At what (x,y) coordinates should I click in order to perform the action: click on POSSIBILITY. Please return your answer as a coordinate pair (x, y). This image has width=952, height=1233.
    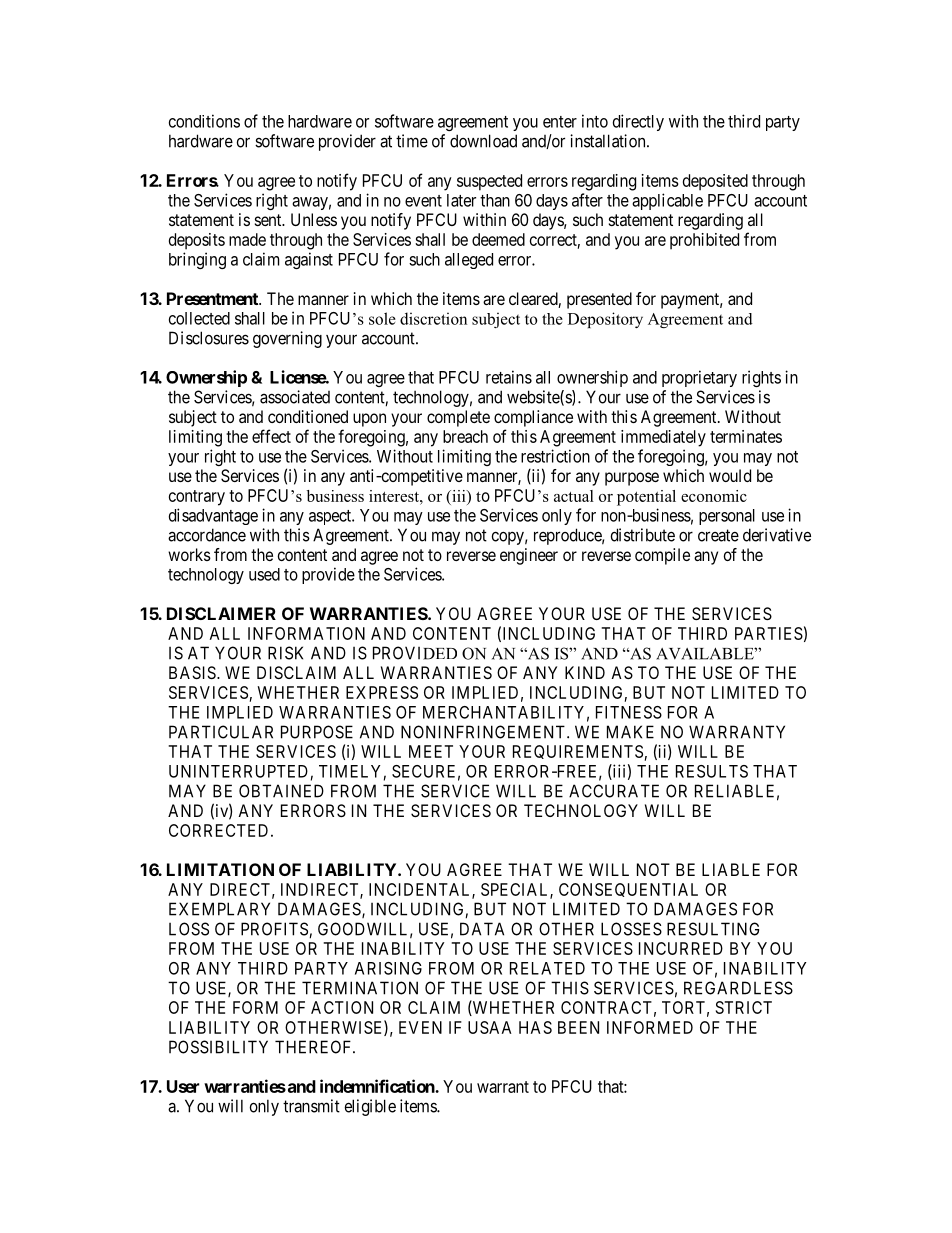
    Looking at the image, I should click on (218, 1047).
